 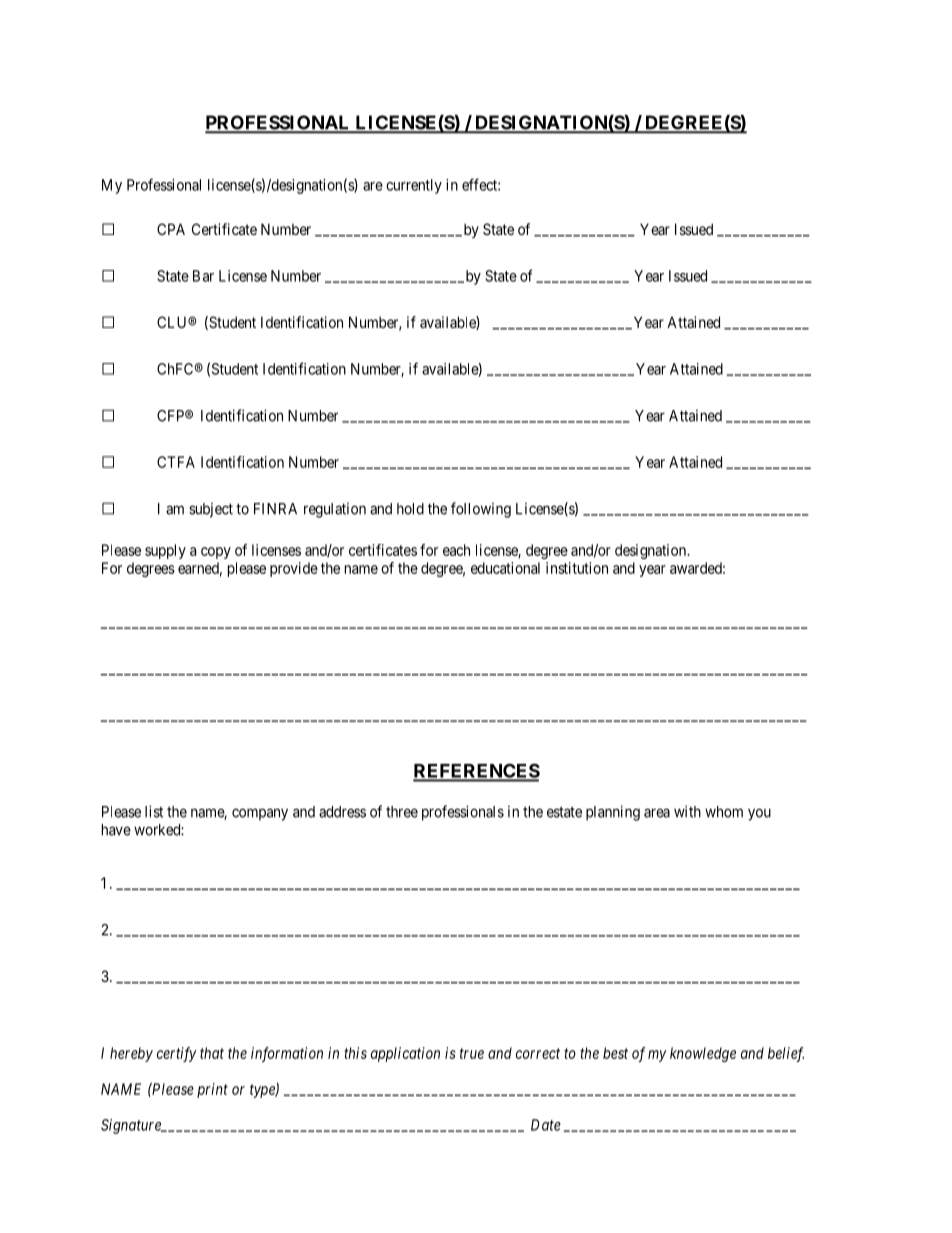 I want to click on following, so click(x=481, y=510).
